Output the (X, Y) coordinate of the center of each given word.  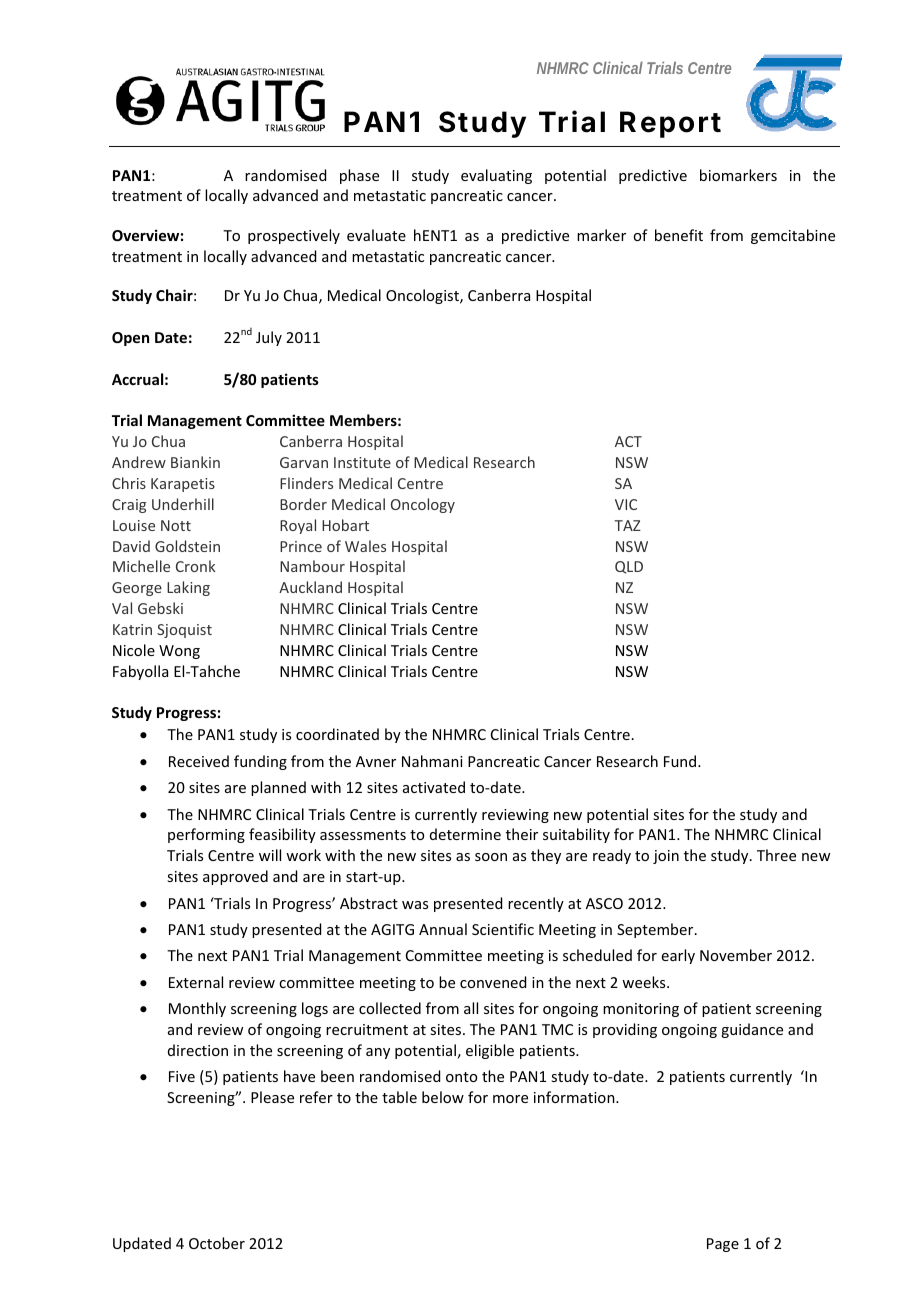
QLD (629, 567)
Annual (443, 929)
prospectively (294, 236)
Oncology (423, 505)
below (443, 1097)
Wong (179, 652)
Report (670, 124)
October (217, 1243)
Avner (376, 761)
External (196, 982)
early (678, 956)
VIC (626, 504)
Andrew (139, 462)
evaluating (496, 176)
